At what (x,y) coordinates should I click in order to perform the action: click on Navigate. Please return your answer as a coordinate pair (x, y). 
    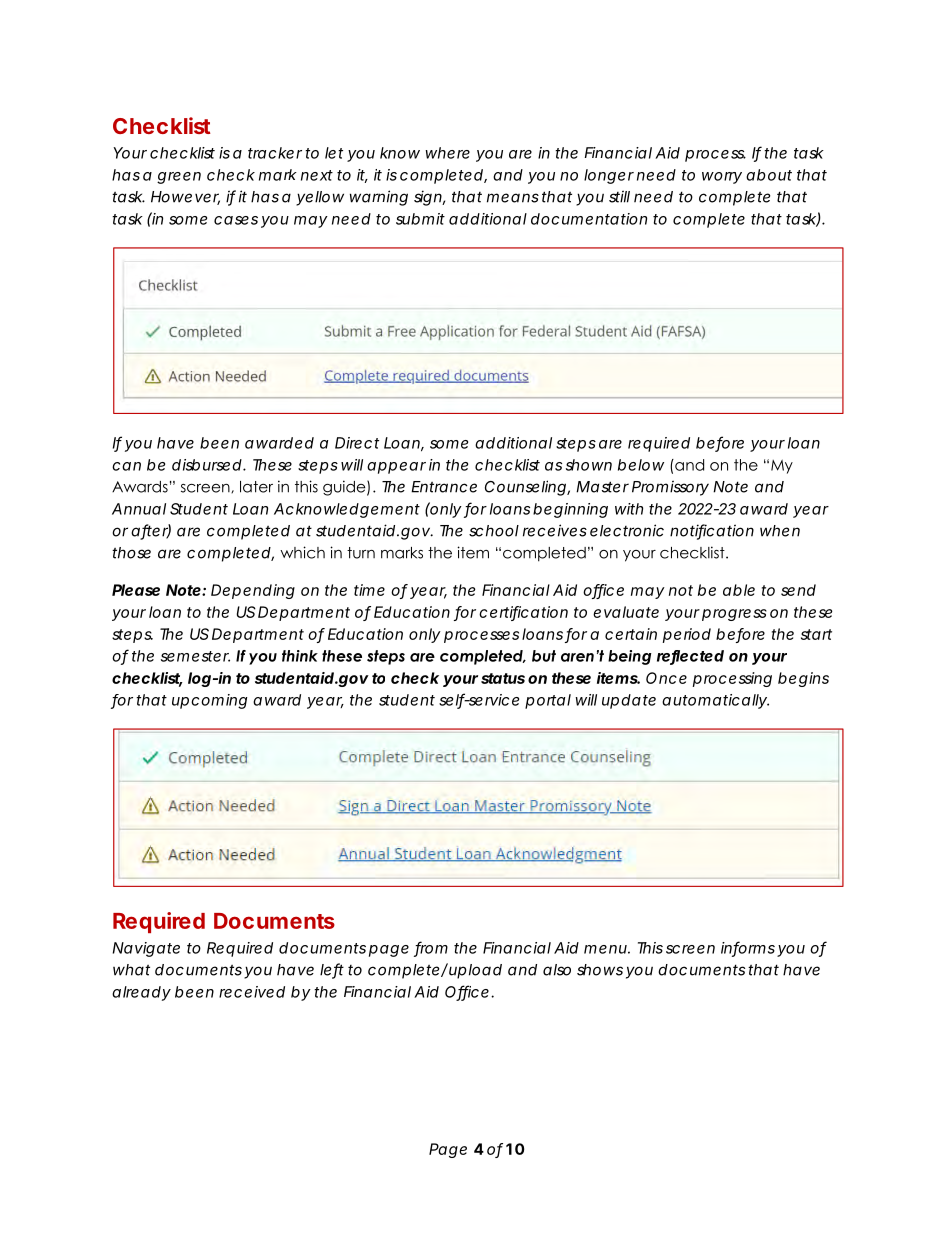
    Looking at the image, I should click on (146, 949).
